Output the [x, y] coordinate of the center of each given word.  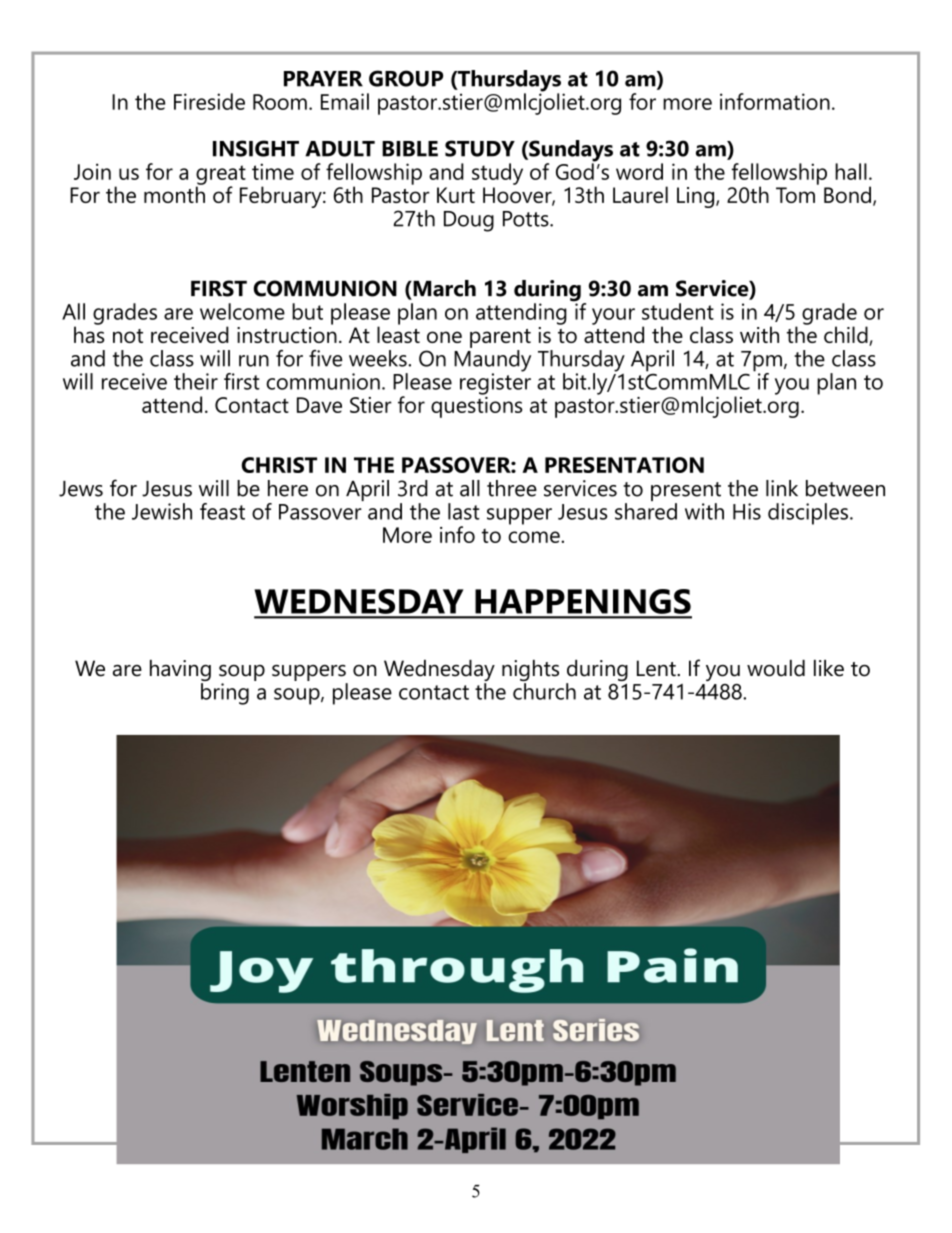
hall [851, 171]
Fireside [209, 101]
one [444, 337]
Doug [469, 221]
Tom [795, 195]
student [678, 311]
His [747, 511]
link [782, 488]
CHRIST [279, 465]
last [464, 511]
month [174, 193]
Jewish [162, 511]
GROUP [406, 78]
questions [476, 406]
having [180, 672]
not [128, 336]
